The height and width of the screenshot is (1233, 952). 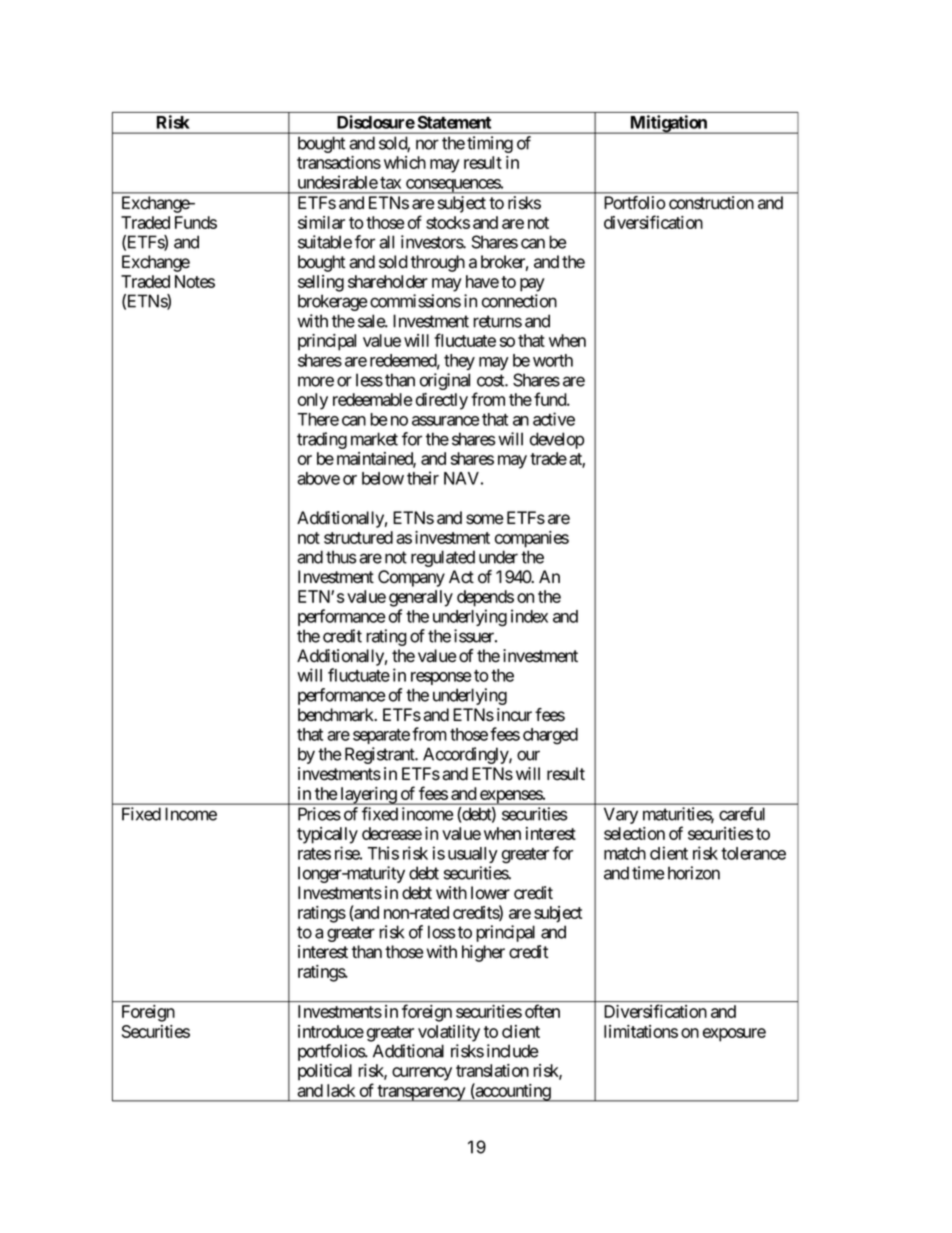 What do you see at coordinates (374, 439) in the screenshot?
I see `market` at bounding box center [374, 439].
